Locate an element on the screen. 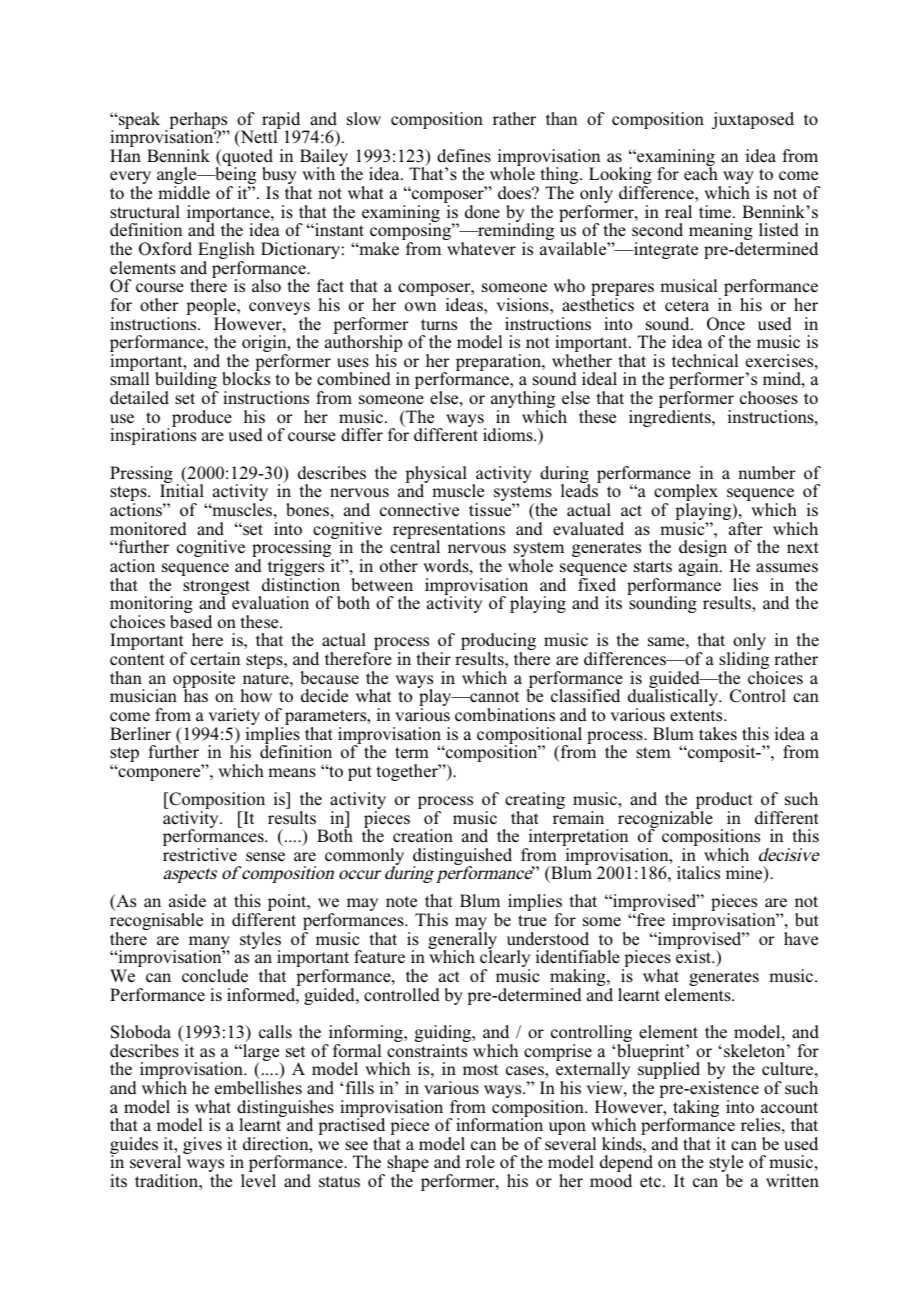 Image resolution: width=924 pixels, height=1308 pixels. each is located at coordinates (701, 174).
